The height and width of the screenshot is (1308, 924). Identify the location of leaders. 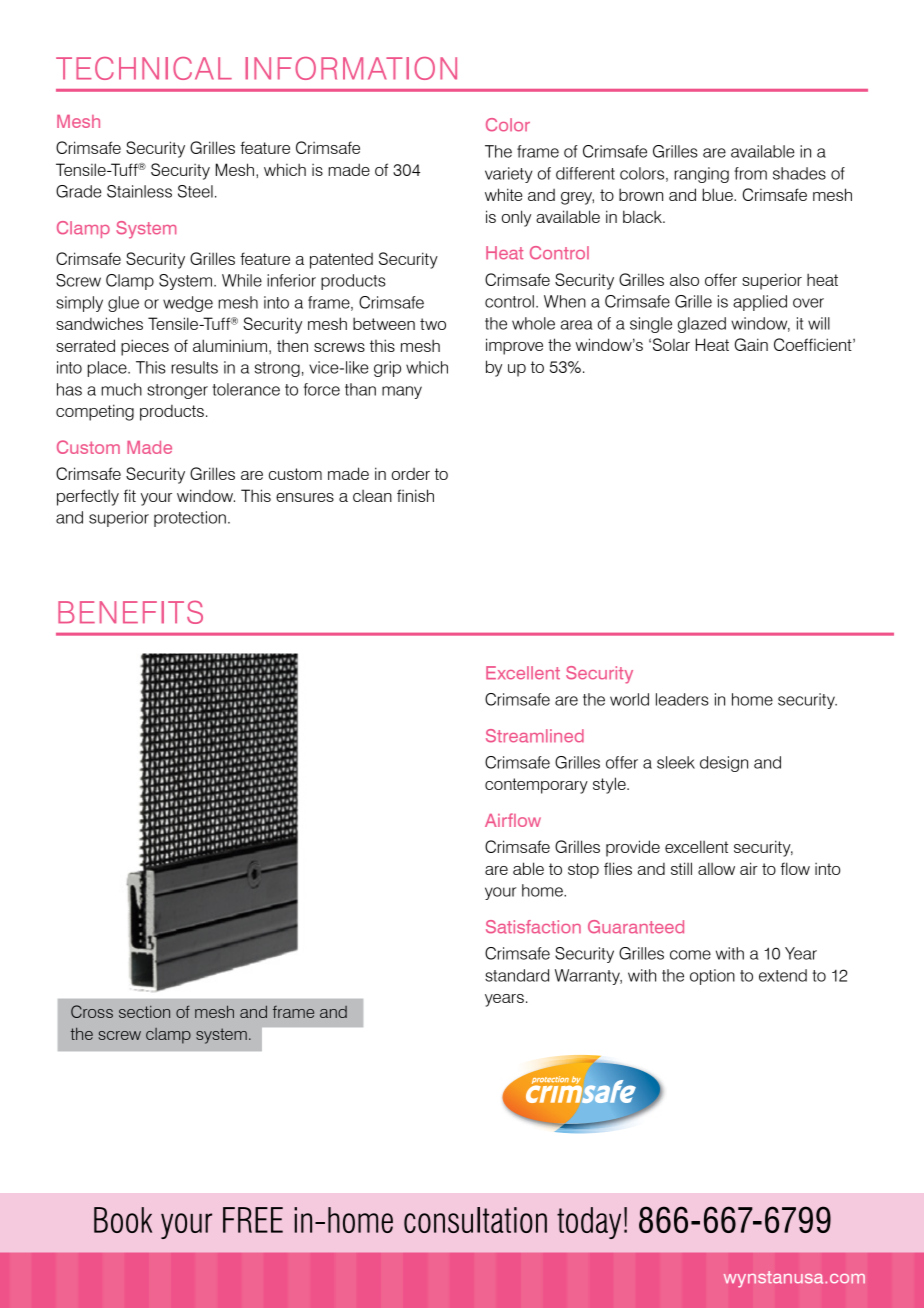
(682, 699).
